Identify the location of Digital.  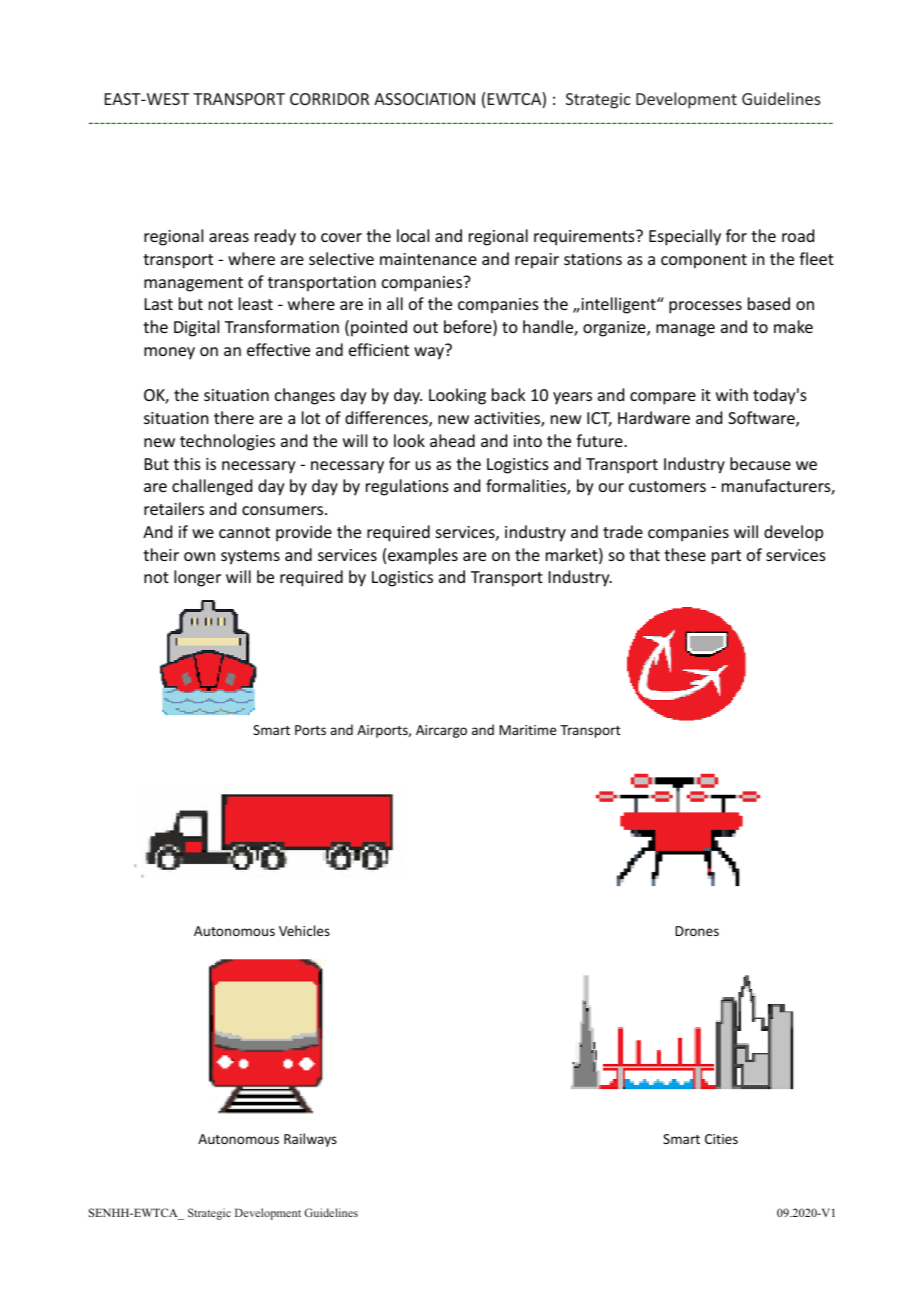
(196, 328).
